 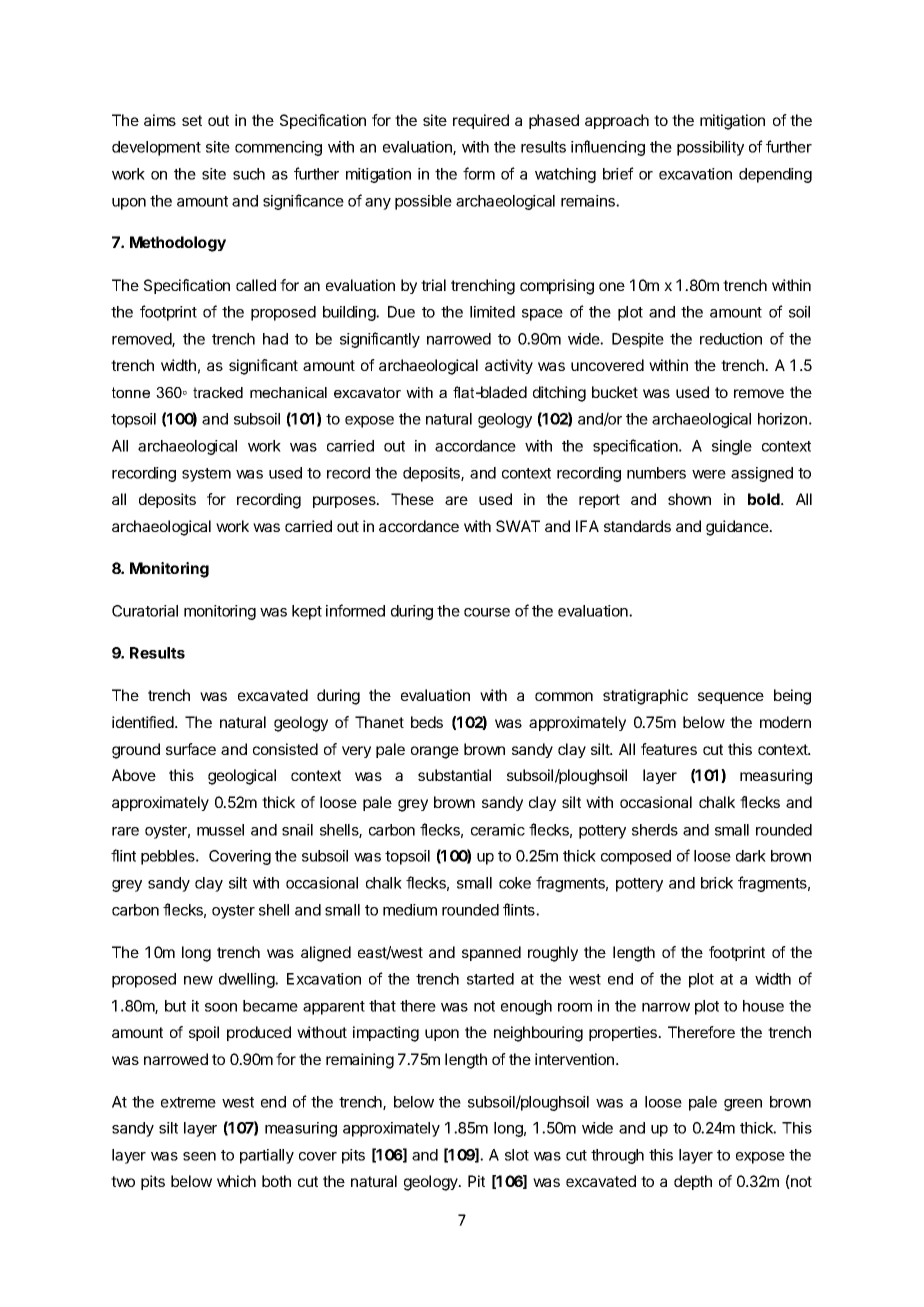 I want to click on required, so click(x=481, y=121).
